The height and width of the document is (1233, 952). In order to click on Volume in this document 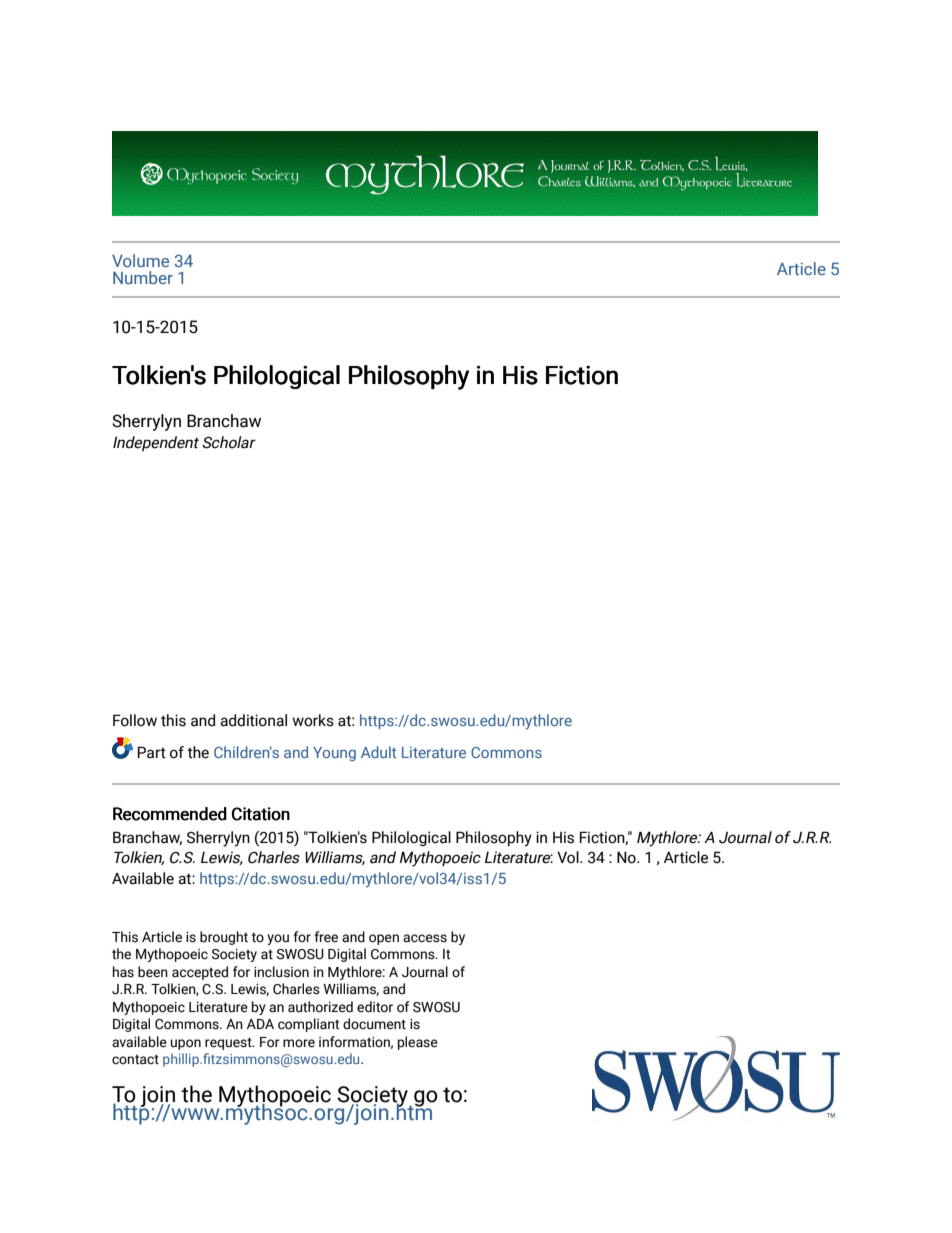, I will do `click(140, 260)`.
